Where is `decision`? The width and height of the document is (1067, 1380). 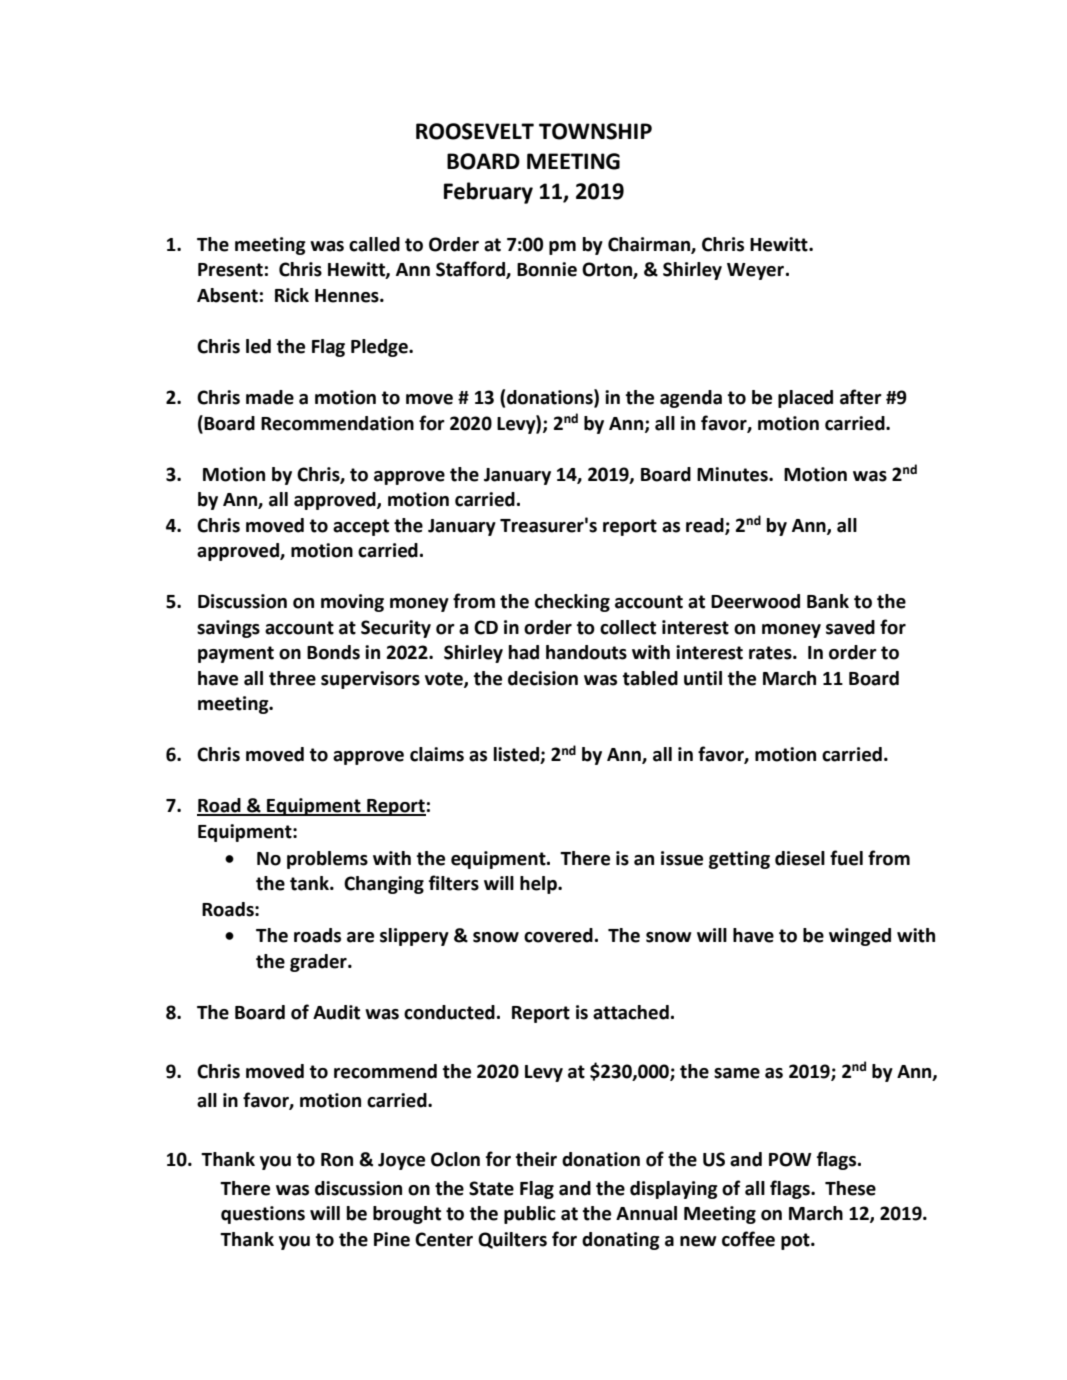 decision is located at coordinates (543, 678).
